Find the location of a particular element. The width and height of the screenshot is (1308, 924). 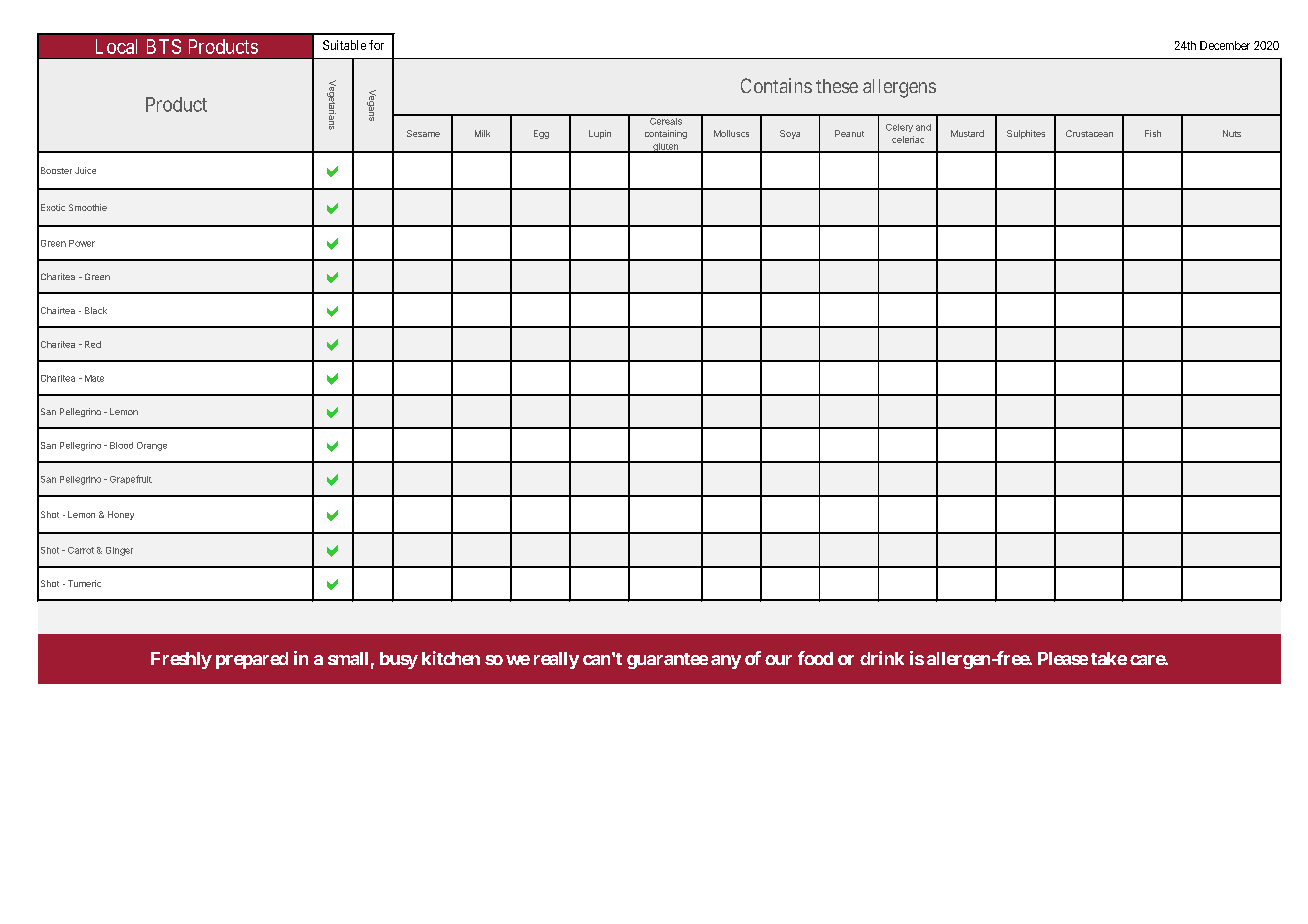

Power is located at coordinates (82, 243).
